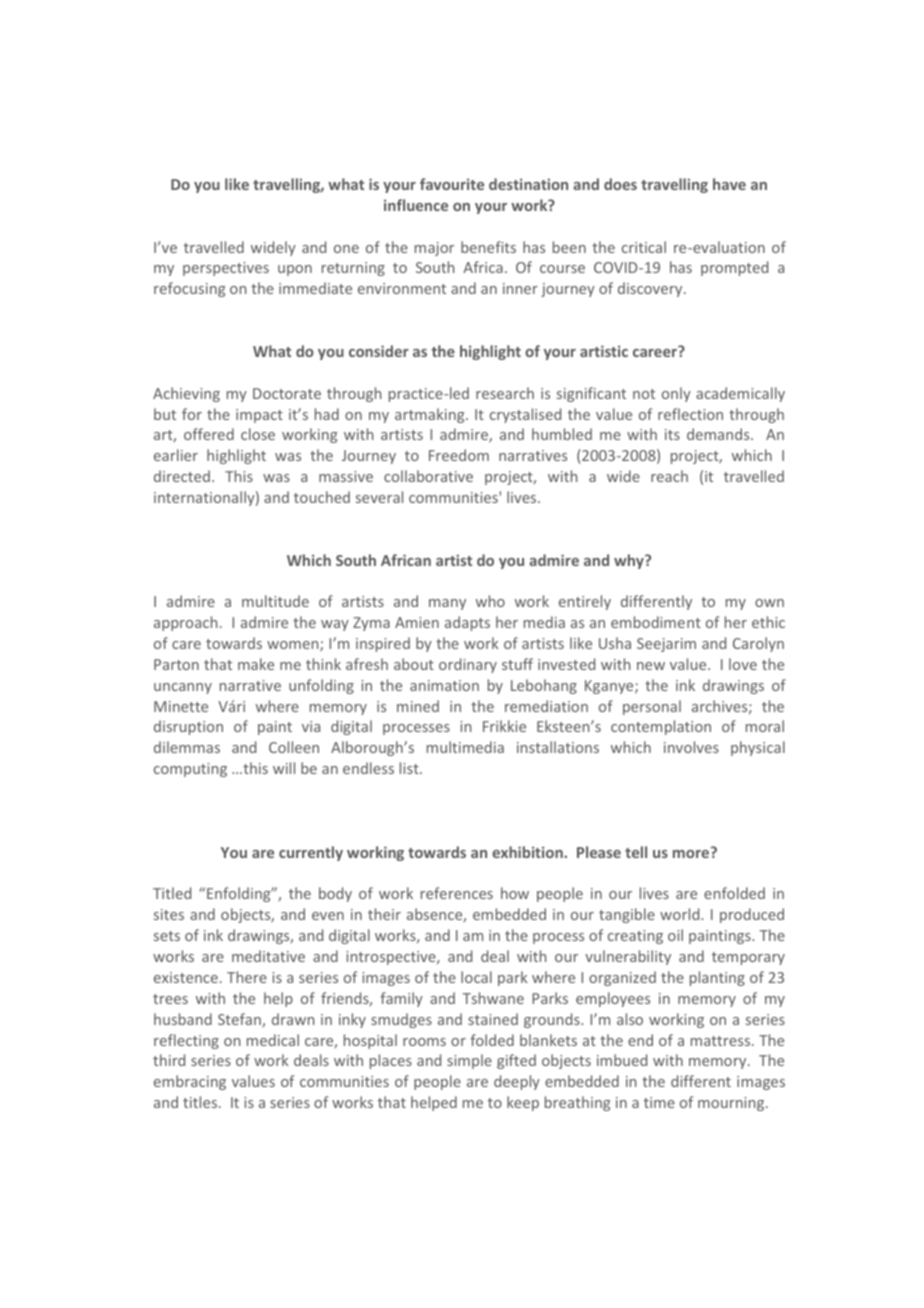 This screenshot has height=1308, width=924. Describe the element at coordinates (732, 1104) in the screenshot. I see `mourning` at that location.
